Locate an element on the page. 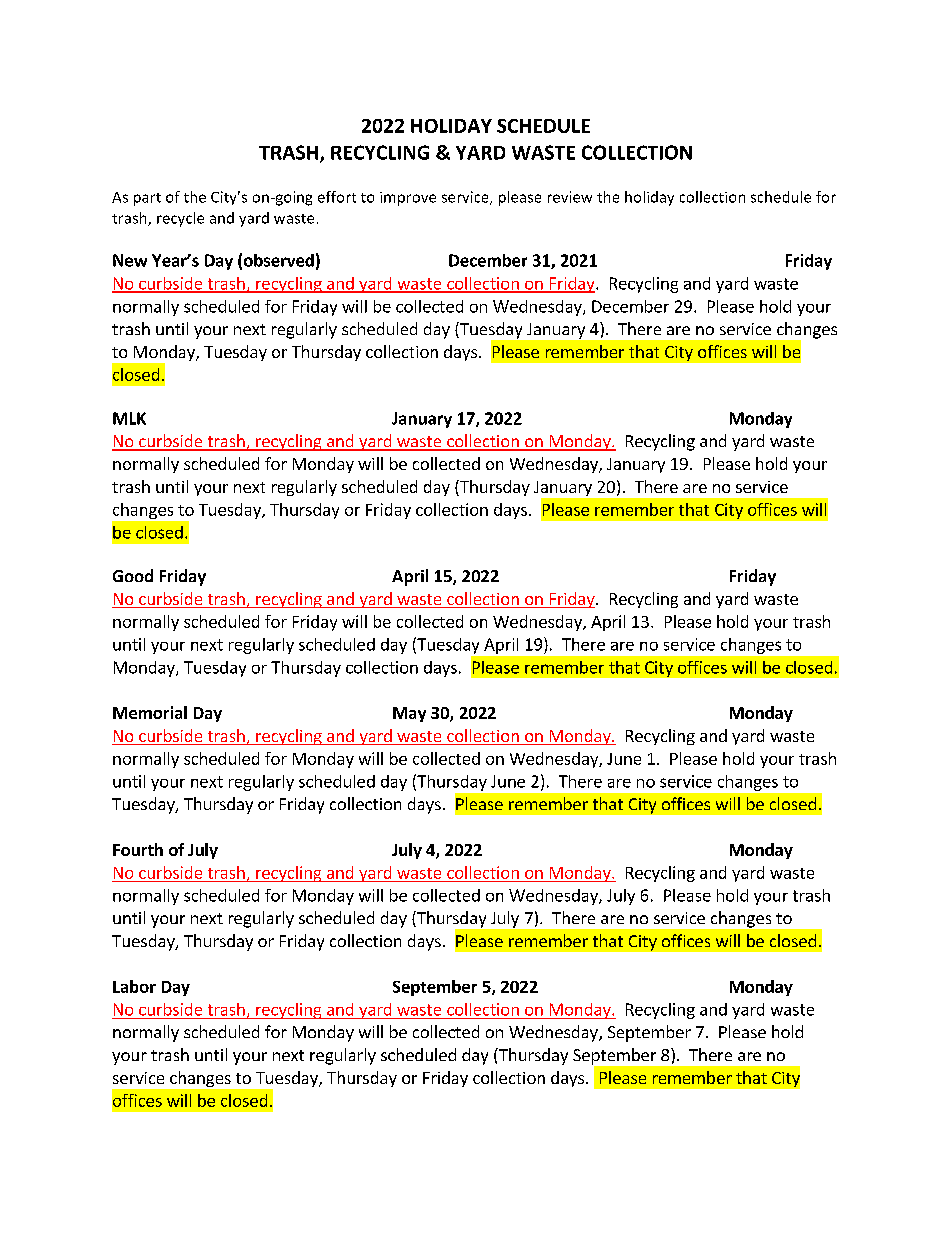 This image has width=952, height=1233. New is located at coordinates (130, 260).
